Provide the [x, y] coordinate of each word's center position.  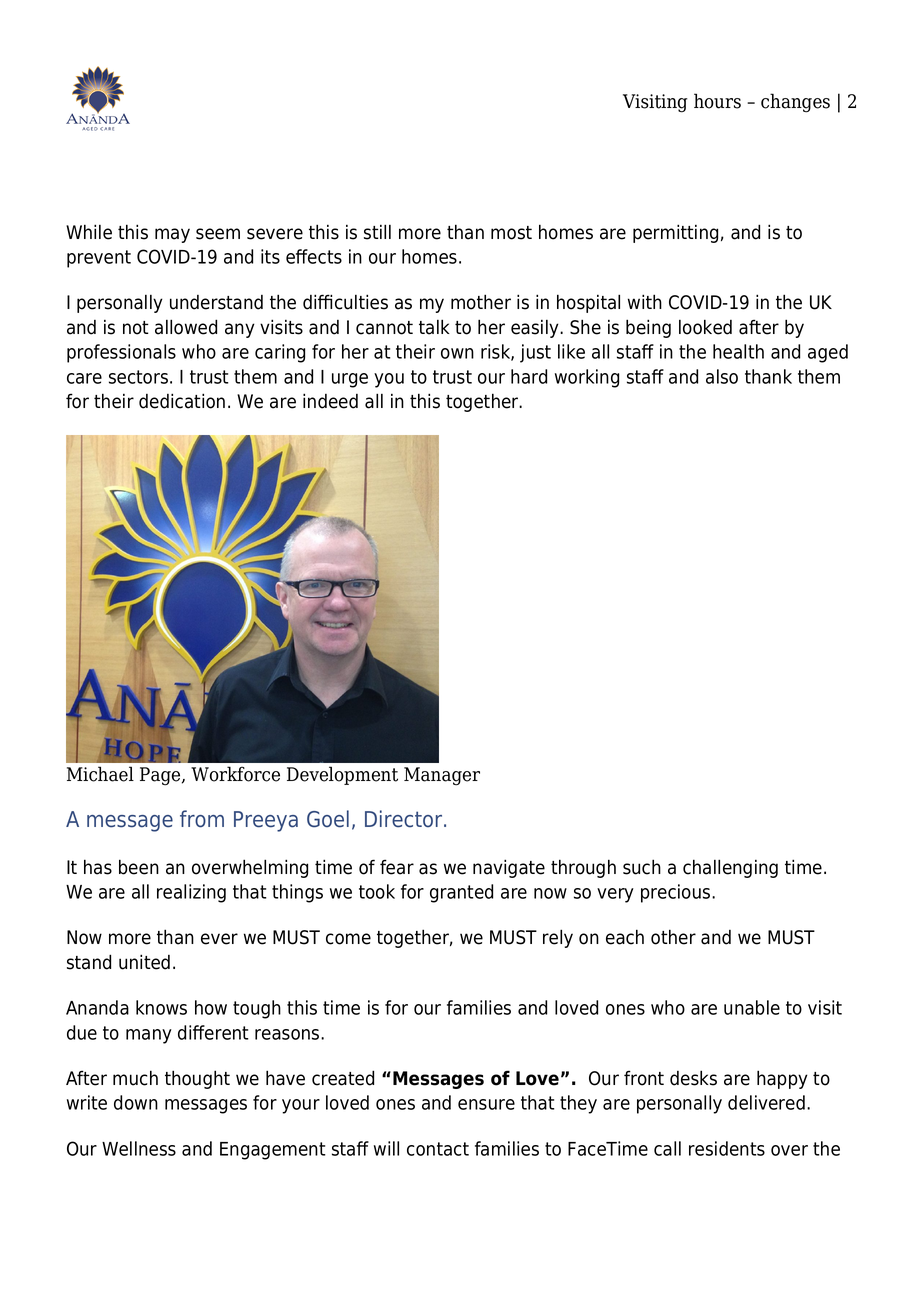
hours [717, 101]
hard [529, 376]
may [172, 235]
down [136, 1102]
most [511, 233]
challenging [730, 868]
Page [161, 776]
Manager [442, 776]
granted [461, 893]
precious [677, 893]
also [722, 376]
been [139, 867]
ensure [486, 1104]
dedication [182, 401]
